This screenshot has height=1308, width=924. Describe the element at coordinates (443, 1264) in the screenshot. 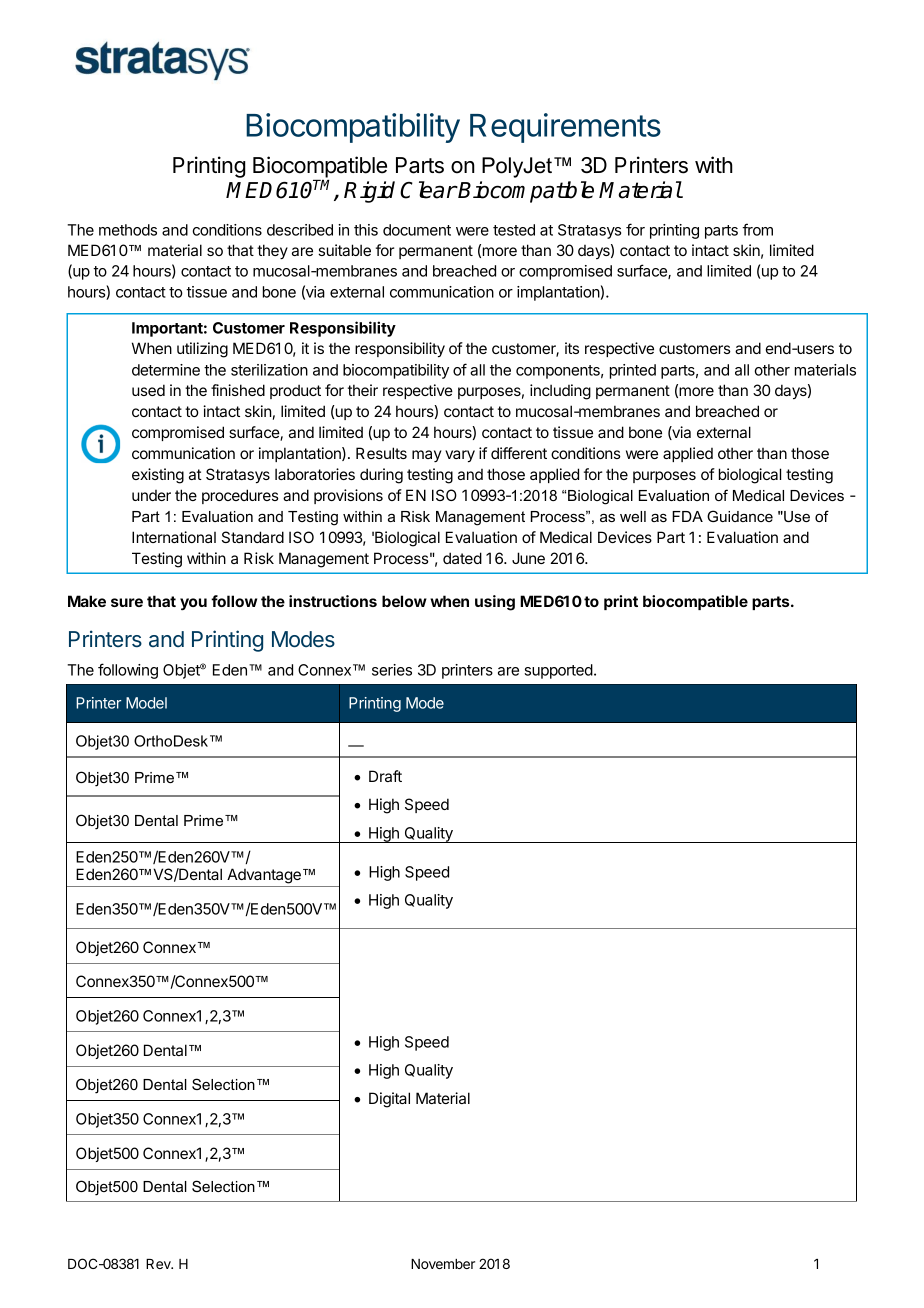

I see `November` at that location.
